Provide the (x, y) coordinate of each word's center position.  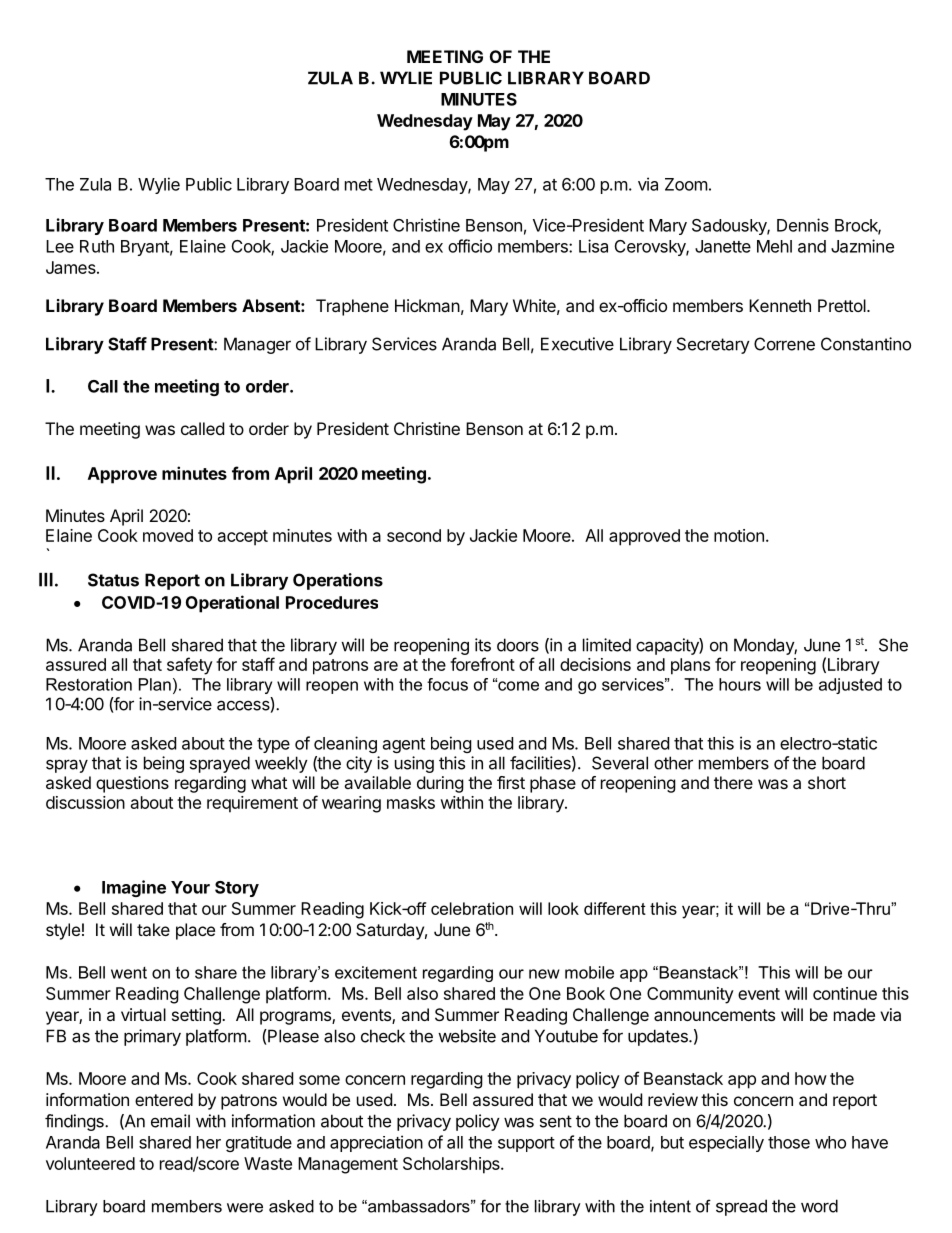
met (359, 185)
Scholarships (452, 1165)
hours (740, 684)
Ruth (97, 246)
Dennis (803, 225)
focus (447, 684)
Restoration (89, 684)
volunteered (90, 1163)
